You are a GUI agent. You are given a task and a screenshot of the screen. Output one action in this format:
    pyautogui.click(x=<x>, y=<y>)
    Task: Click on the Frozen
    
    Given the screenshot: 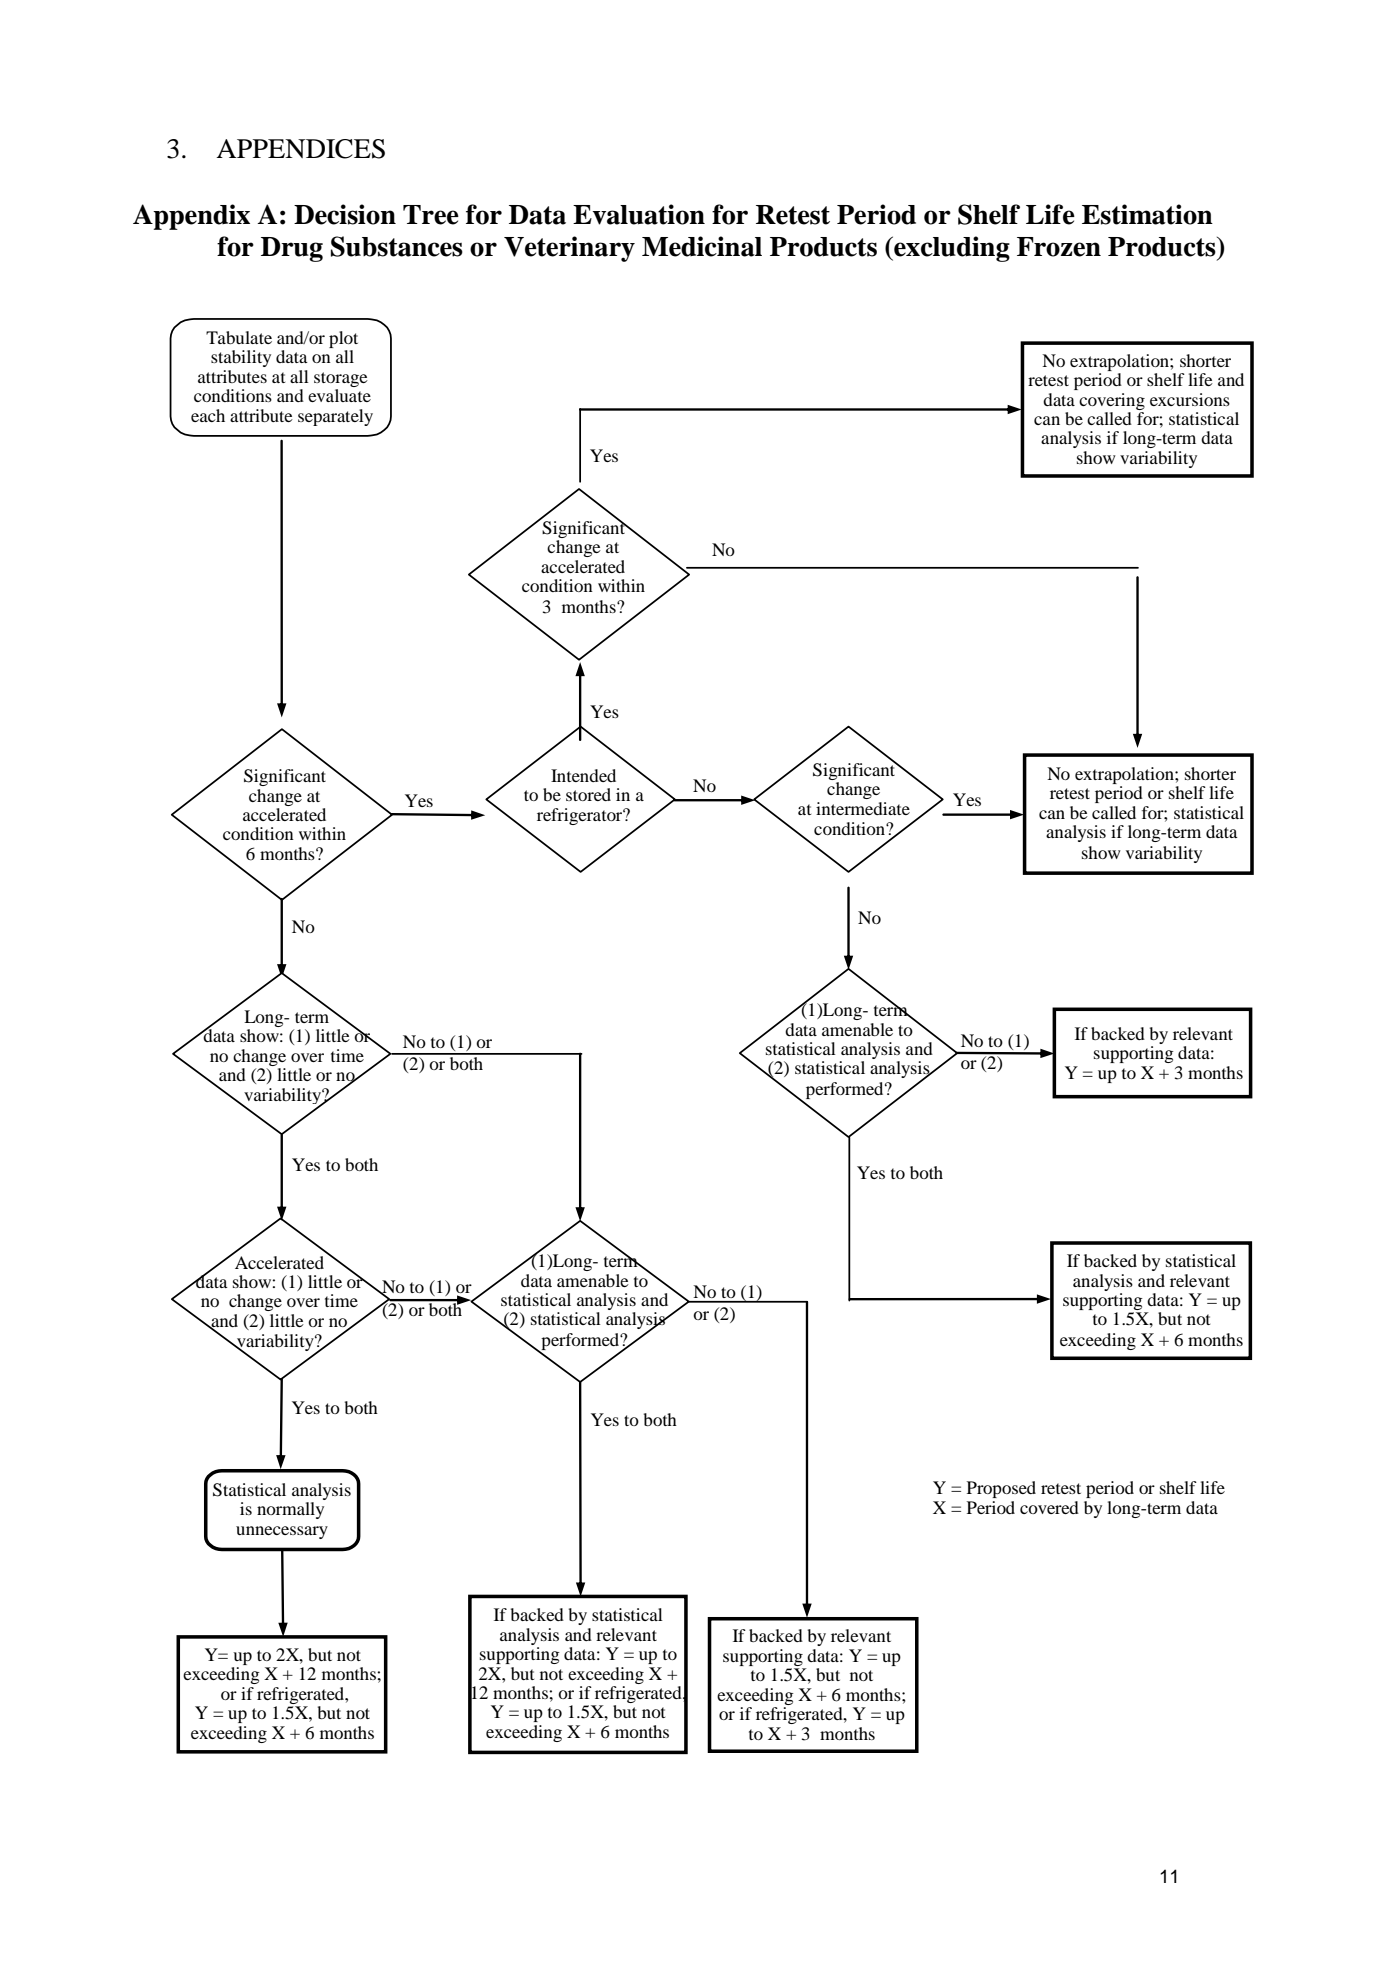 What is the action you would take?
    pyautogui.click(x=1059, y=247)
